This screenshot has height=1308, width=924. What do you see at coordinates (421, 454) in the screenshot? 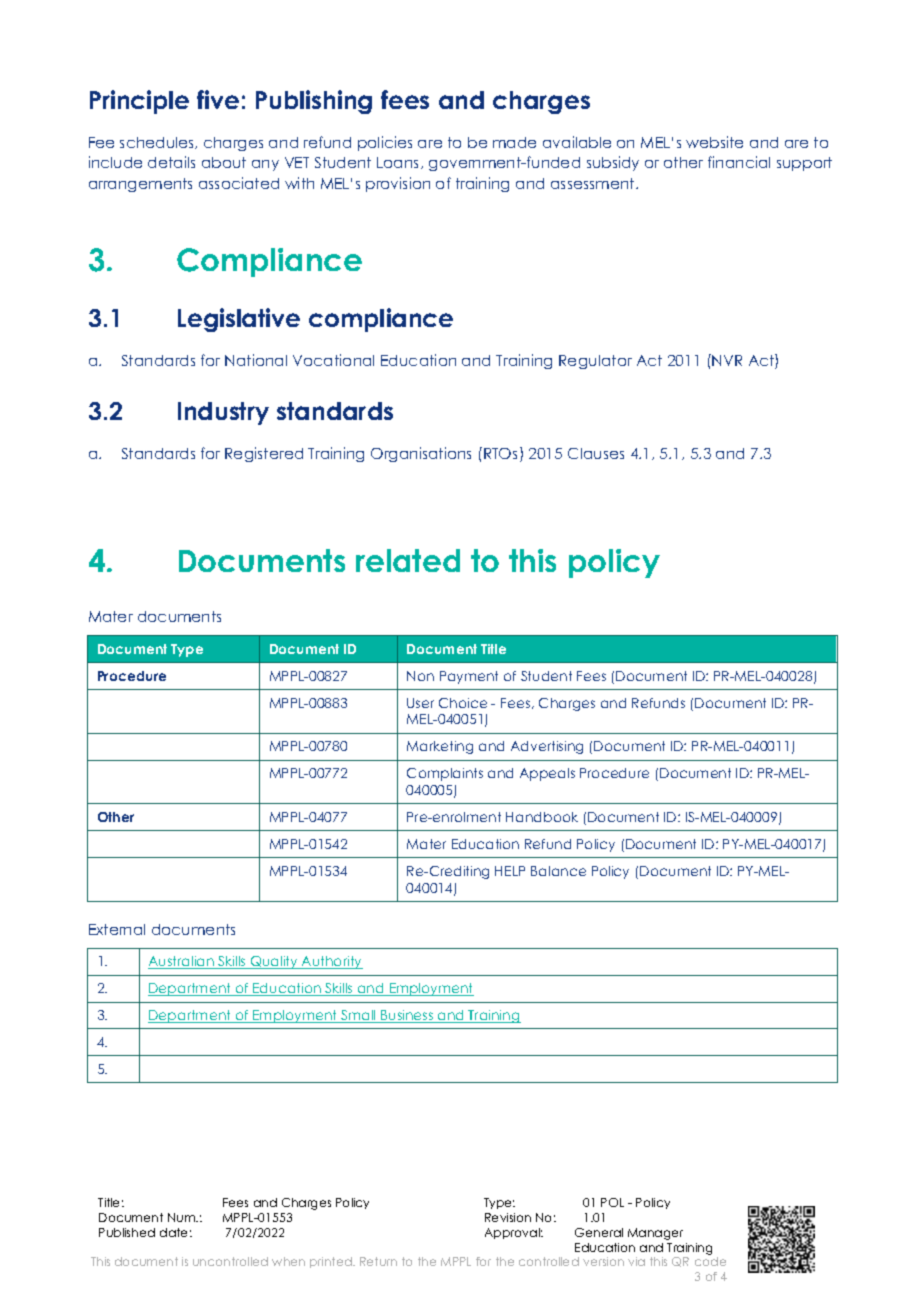
I see `Organisations` at bounding box center [421, 454].
